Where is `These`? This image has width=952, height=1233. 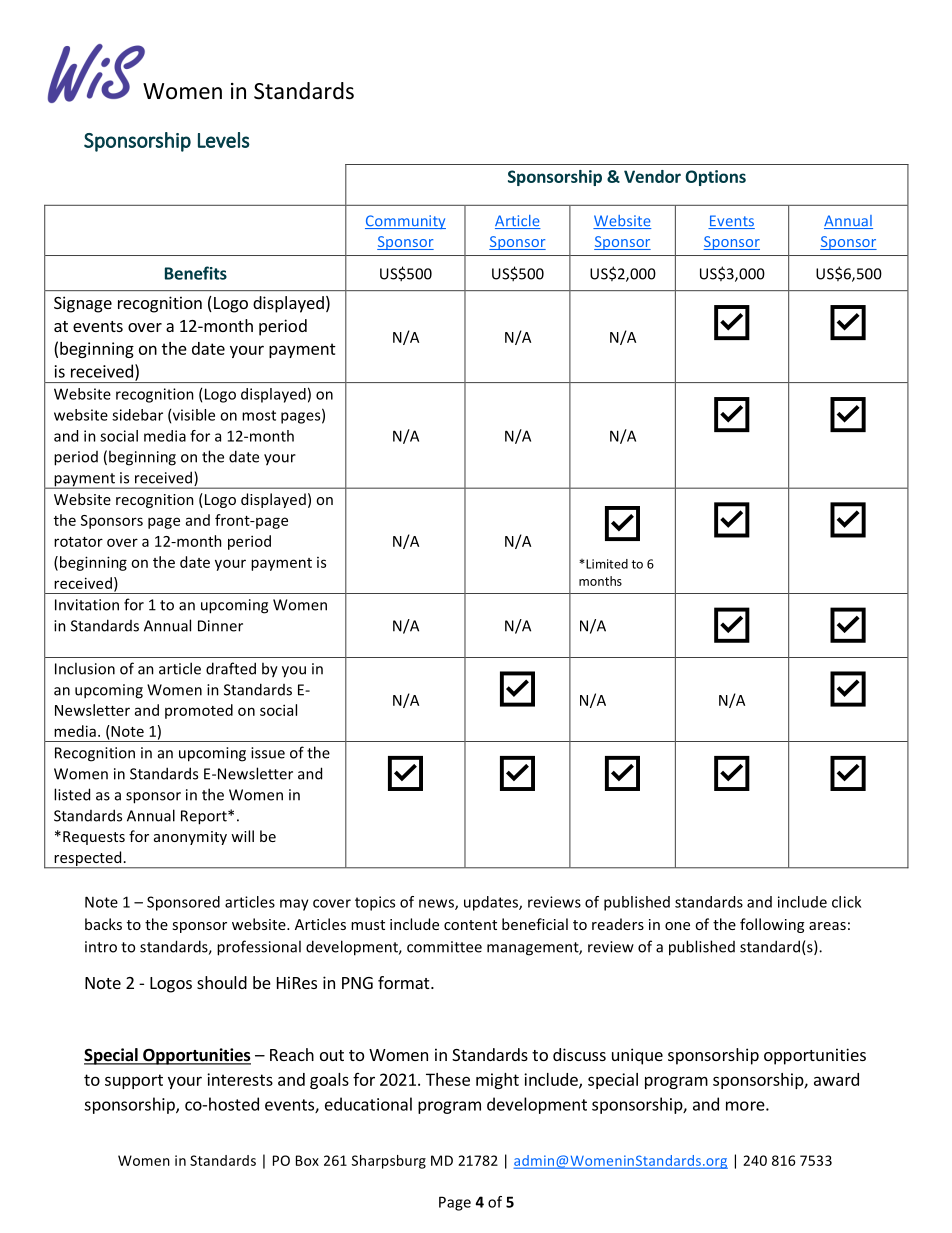
These is located at coordinates (448, 1079).
